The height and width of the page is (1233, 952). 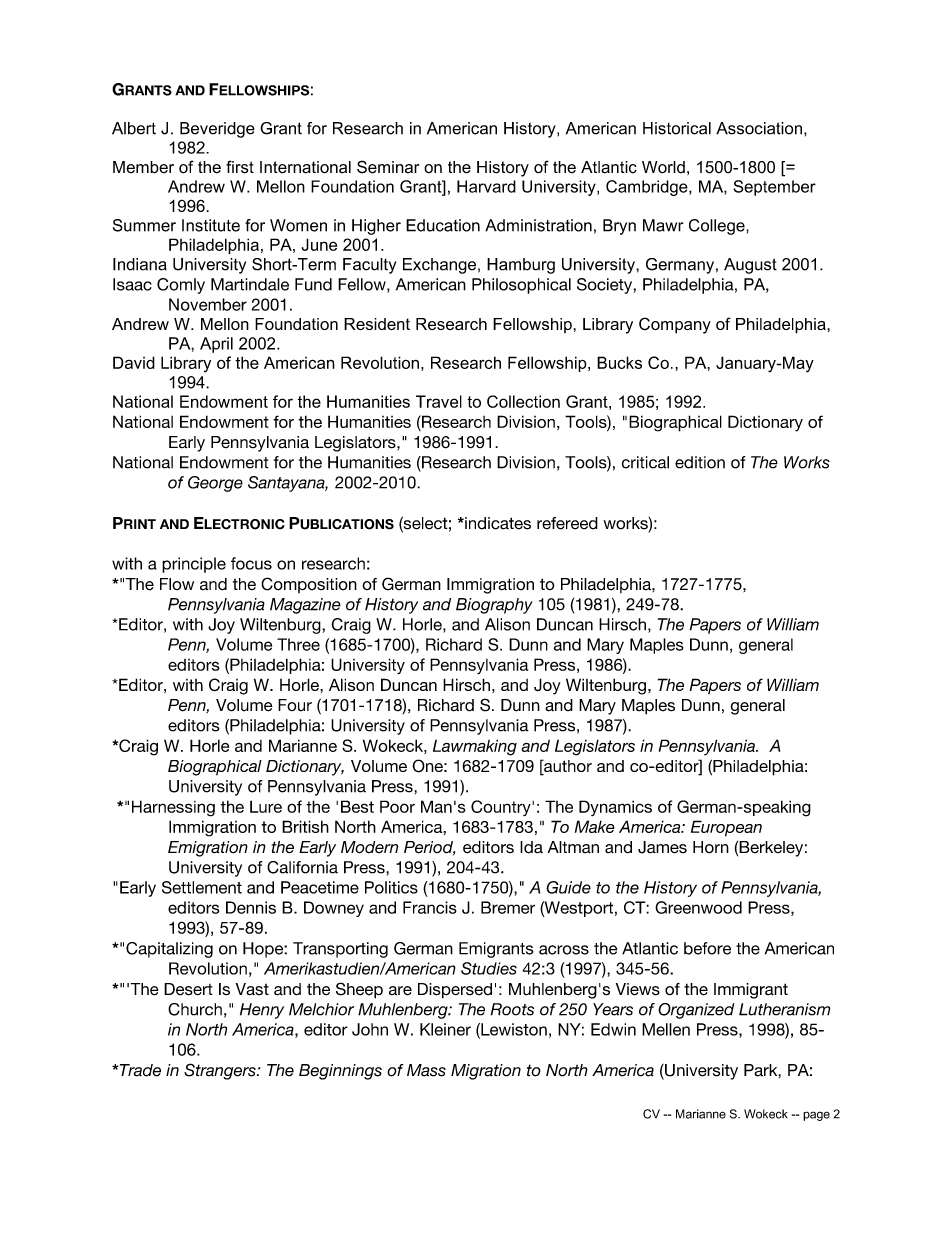 What do you see at coordinates (494, 606) in the page?
I see `Biography` at bounding box center [494, 606].
